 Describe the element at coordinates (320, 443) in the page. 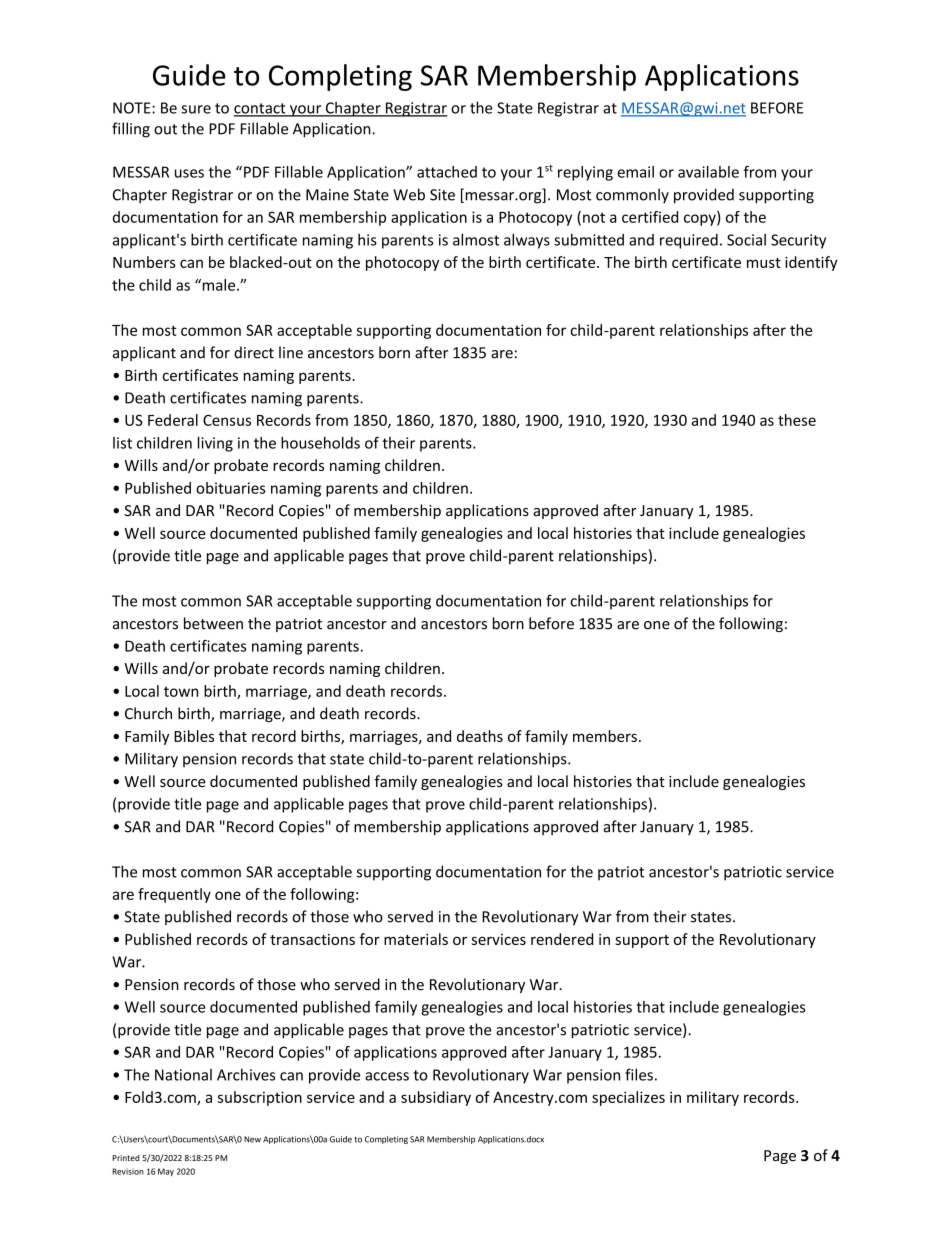

I see `households` at that location.
